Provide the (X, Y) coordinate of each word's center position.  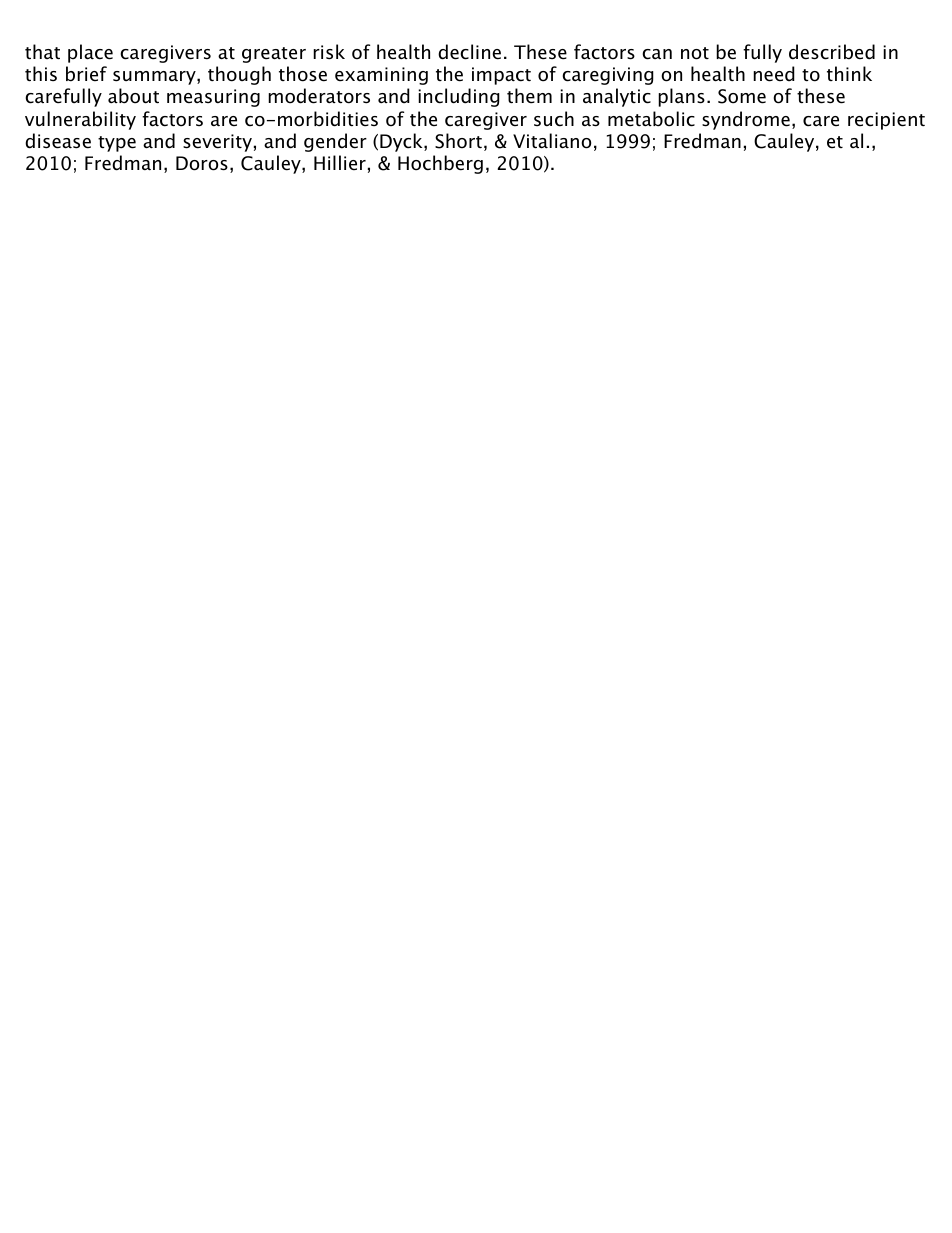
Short (458, 141)
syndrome (746, 120)
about (133, 96)
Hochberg (440, 164)
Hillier (340, 163)
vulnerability (80, 120)
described (832, 52)
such (554, 119)
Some (742, 96)
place (90, 53)
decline (469, 52)
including (459, 97)
